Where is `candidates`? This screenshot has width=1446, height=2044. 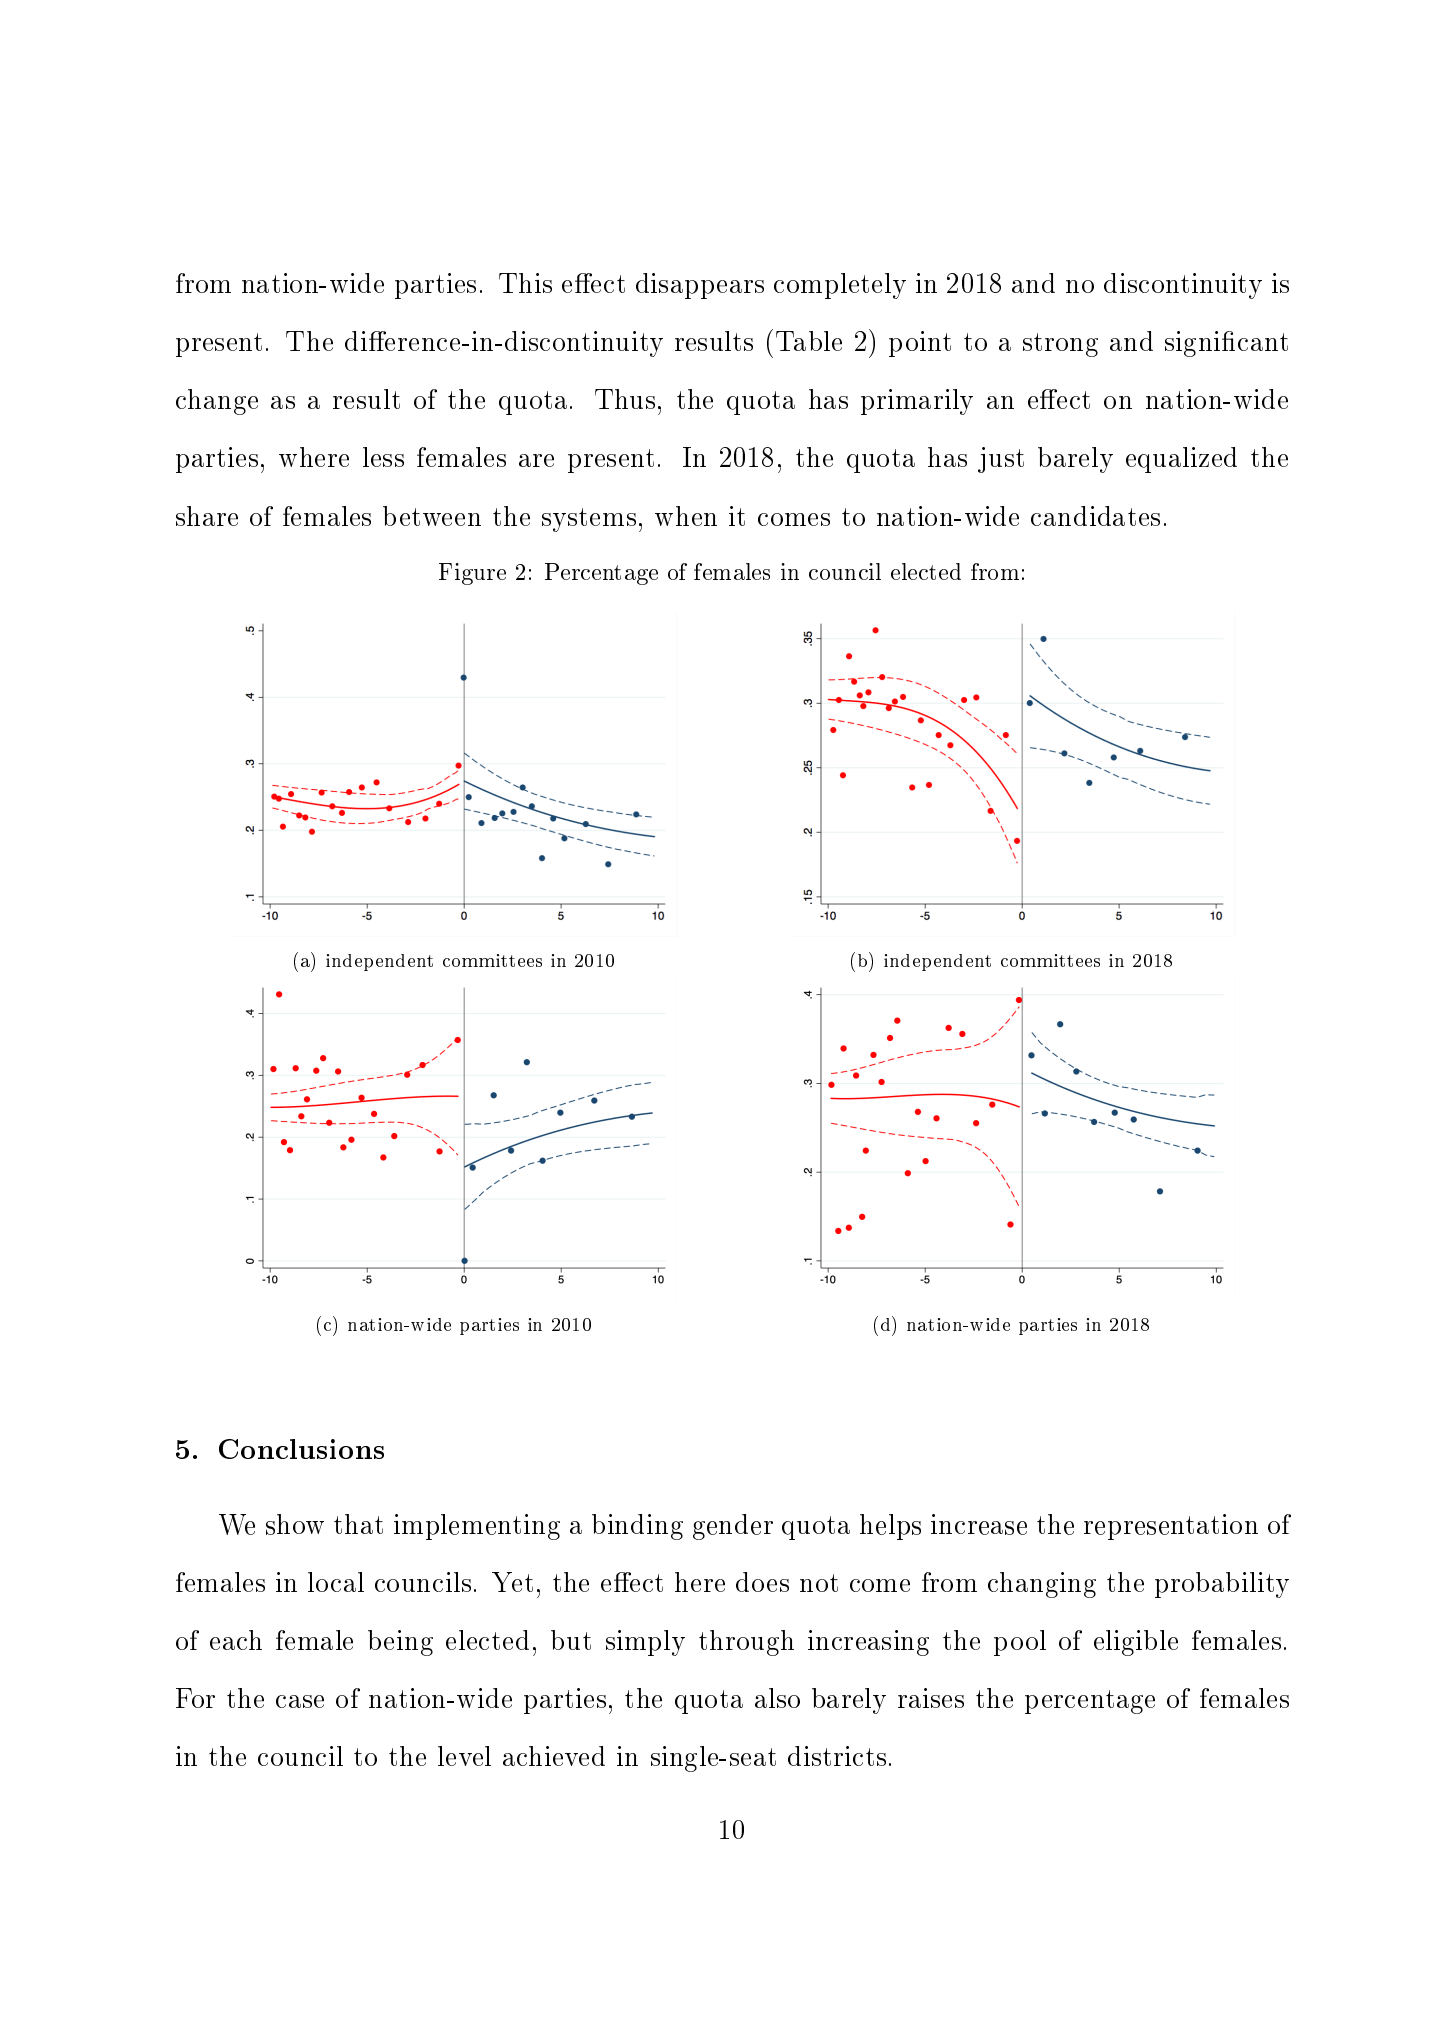 candidates is located at coordinates (1095, 516).
